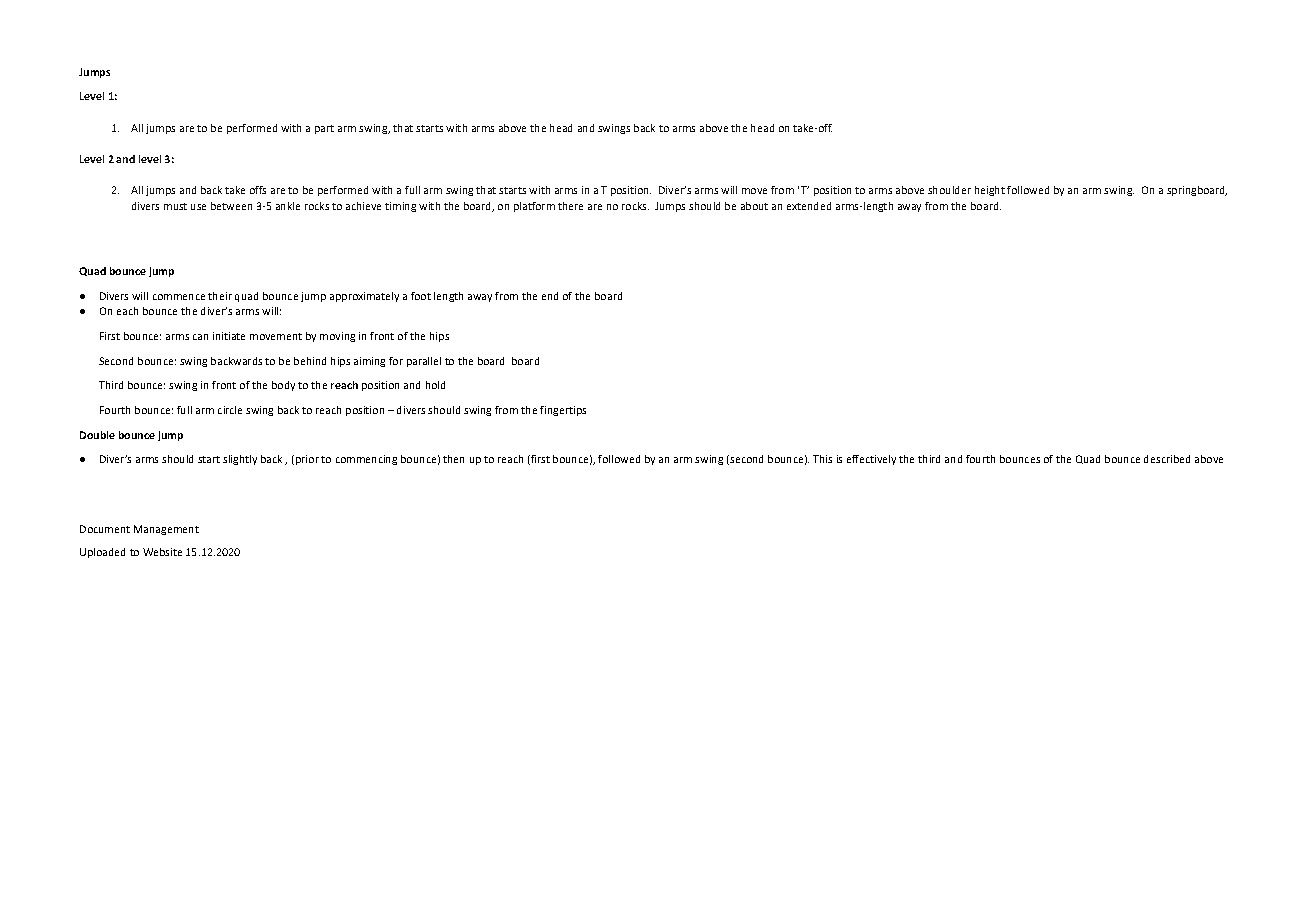  I want to click on described, so click(1167, 459).
